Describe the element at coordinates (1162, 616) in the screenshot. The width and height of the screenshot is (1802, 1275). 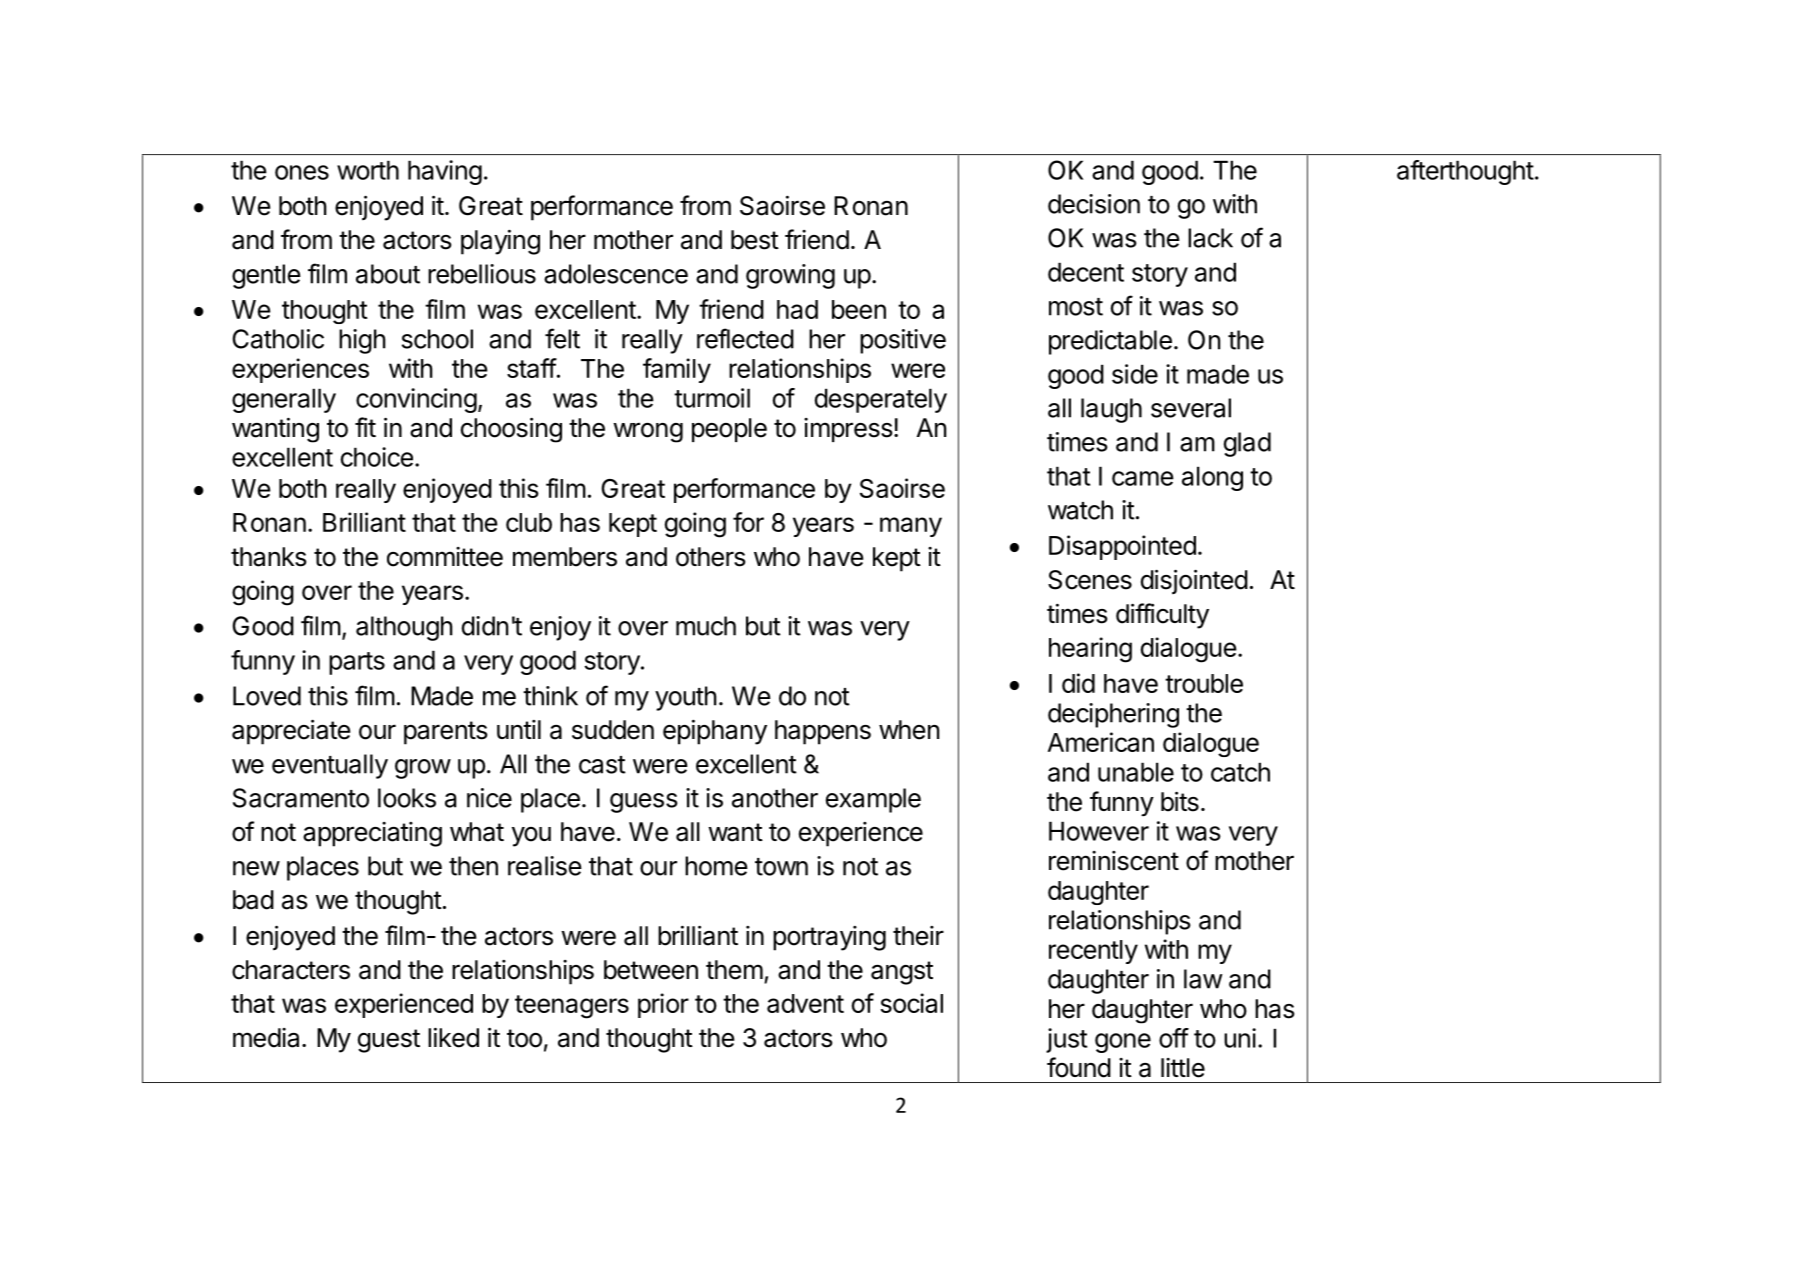
I see `difficulty` at that location.
